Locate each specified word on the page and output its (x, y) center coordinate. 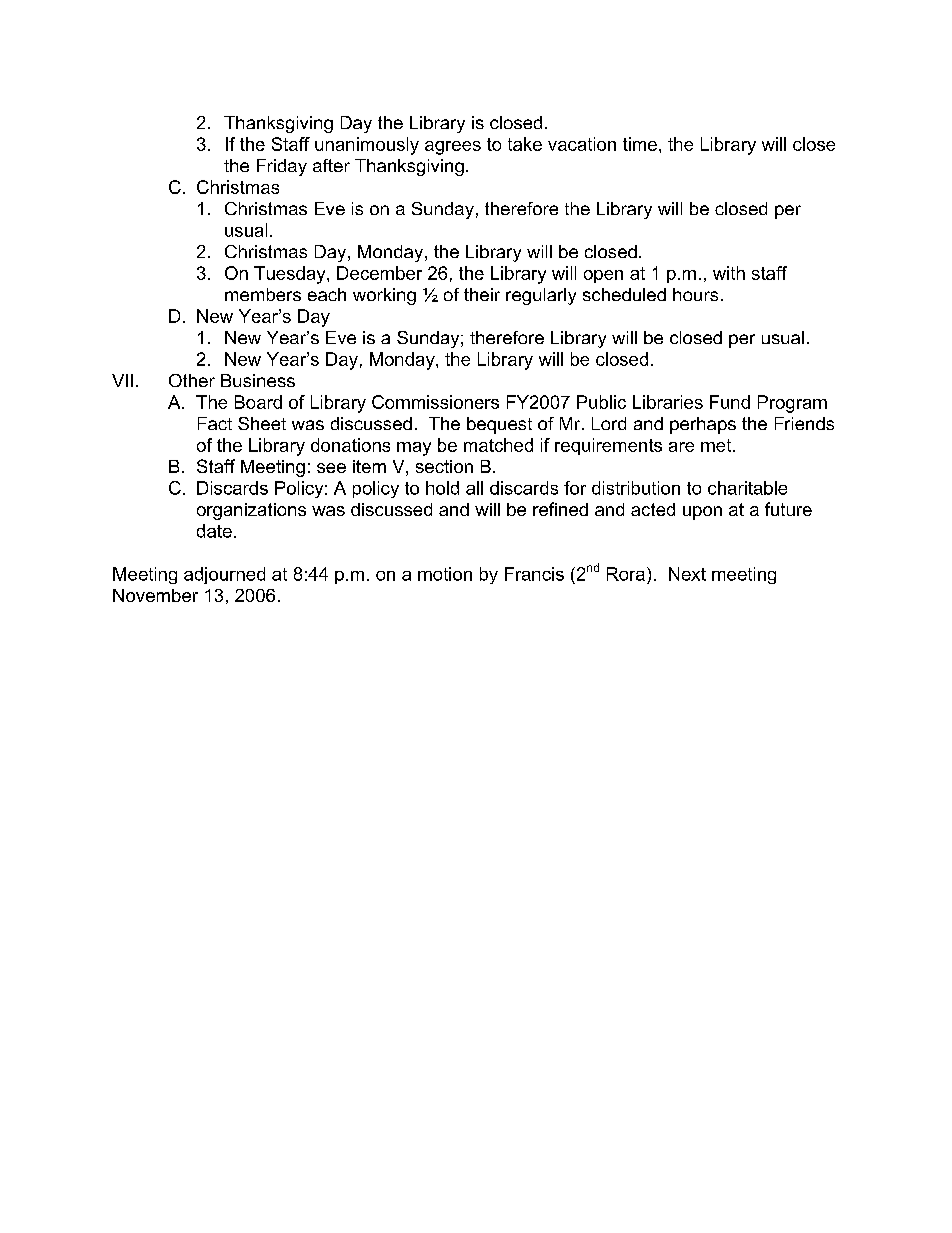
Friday (282, 167)
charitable (747, 488)
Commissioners (435, 402)
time (640, 144)
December (379, 273)
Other (192, 380)
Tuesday (291, 275)
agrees (453, 148)
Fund (730, 402)
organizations (251, 511)
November (155, 595)
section (444, 466)
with (729, 273)
